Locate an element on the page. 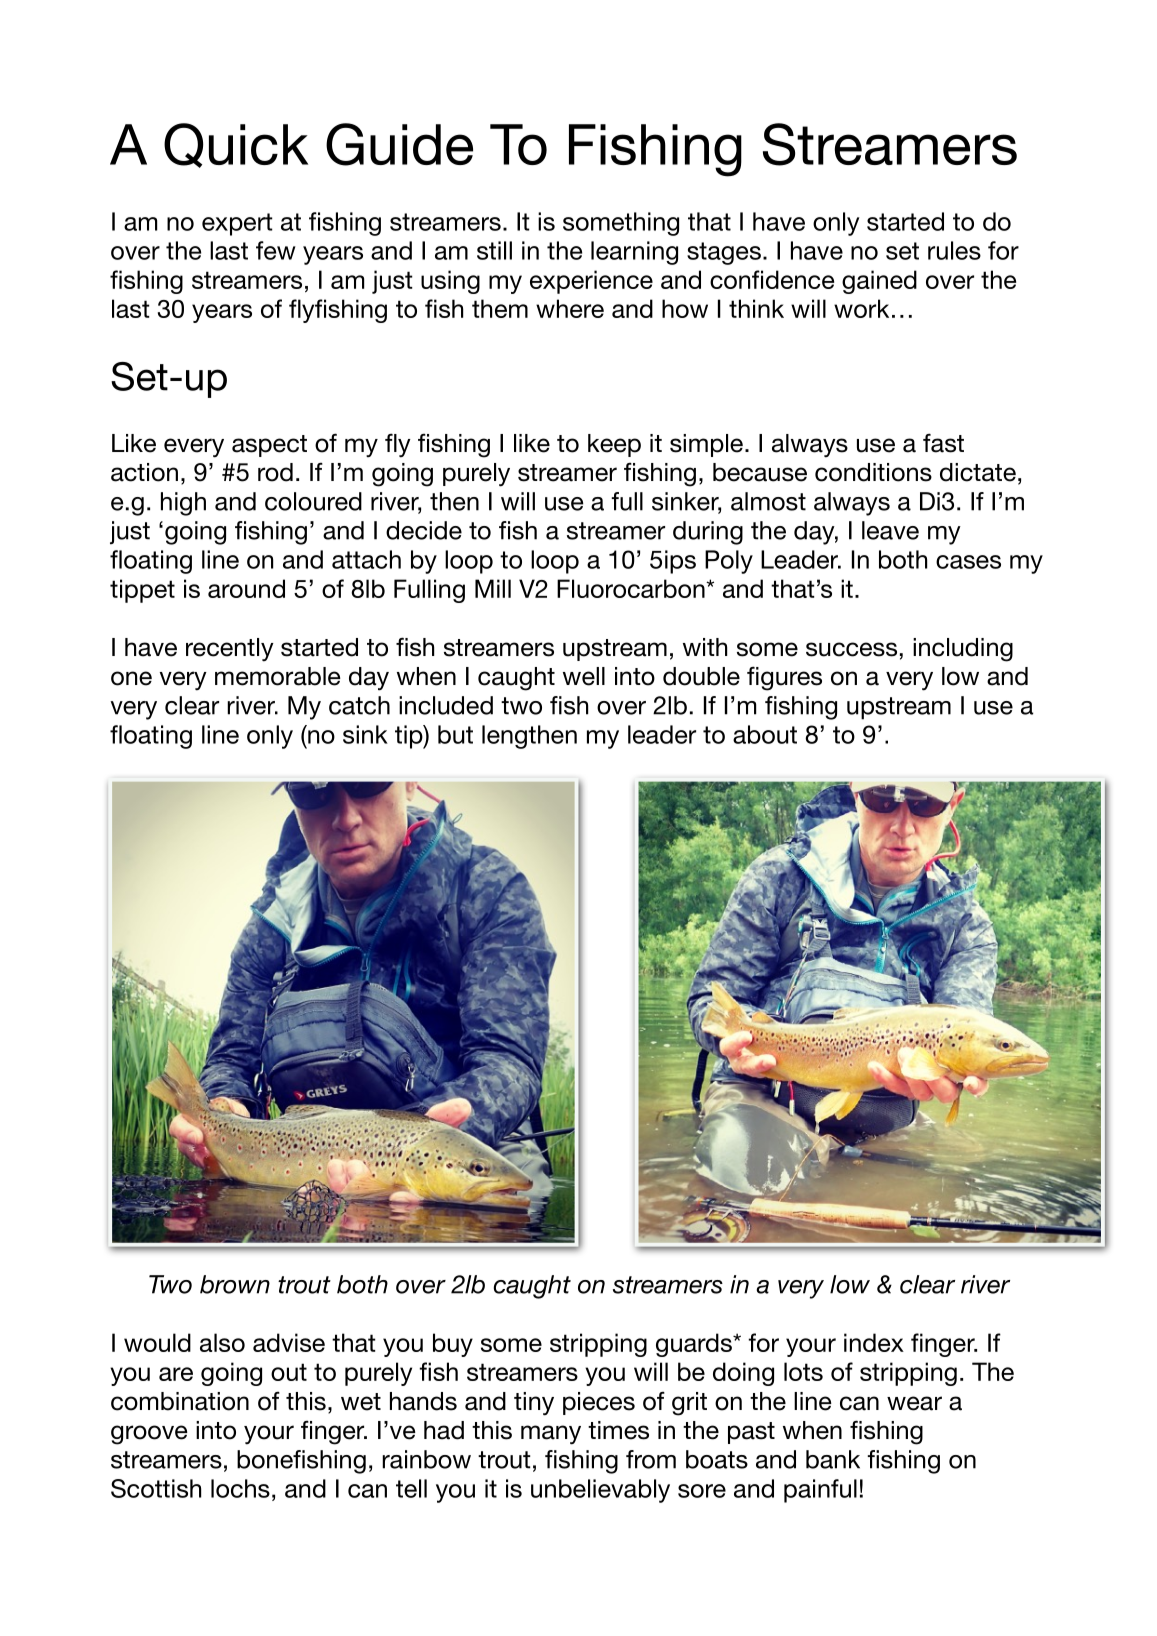  rules is located at coordinates (954, 250).
